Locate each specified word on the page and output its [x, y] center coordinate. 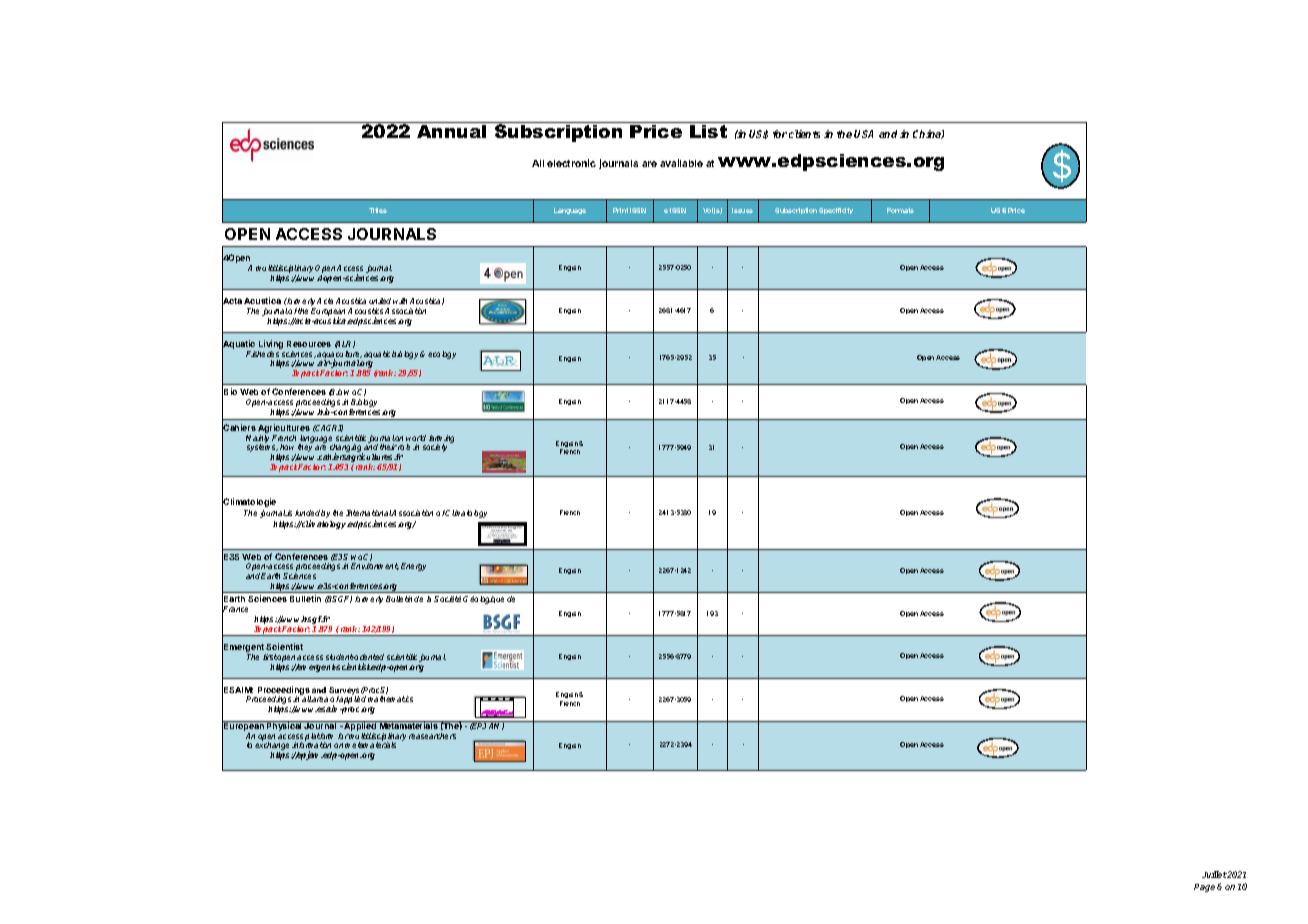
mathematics [390, 699]
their [388, 447]
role [404, 447]
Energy [413, 567]
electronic [571, 163]
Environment [375, 566]
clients [804, 134]
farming [441, 440]
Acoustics [365, 313]
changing [345, 449]
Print [620, 210]
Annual [451, 131]
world [416, 438]
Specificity [836, 211]
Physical [284, 726]
